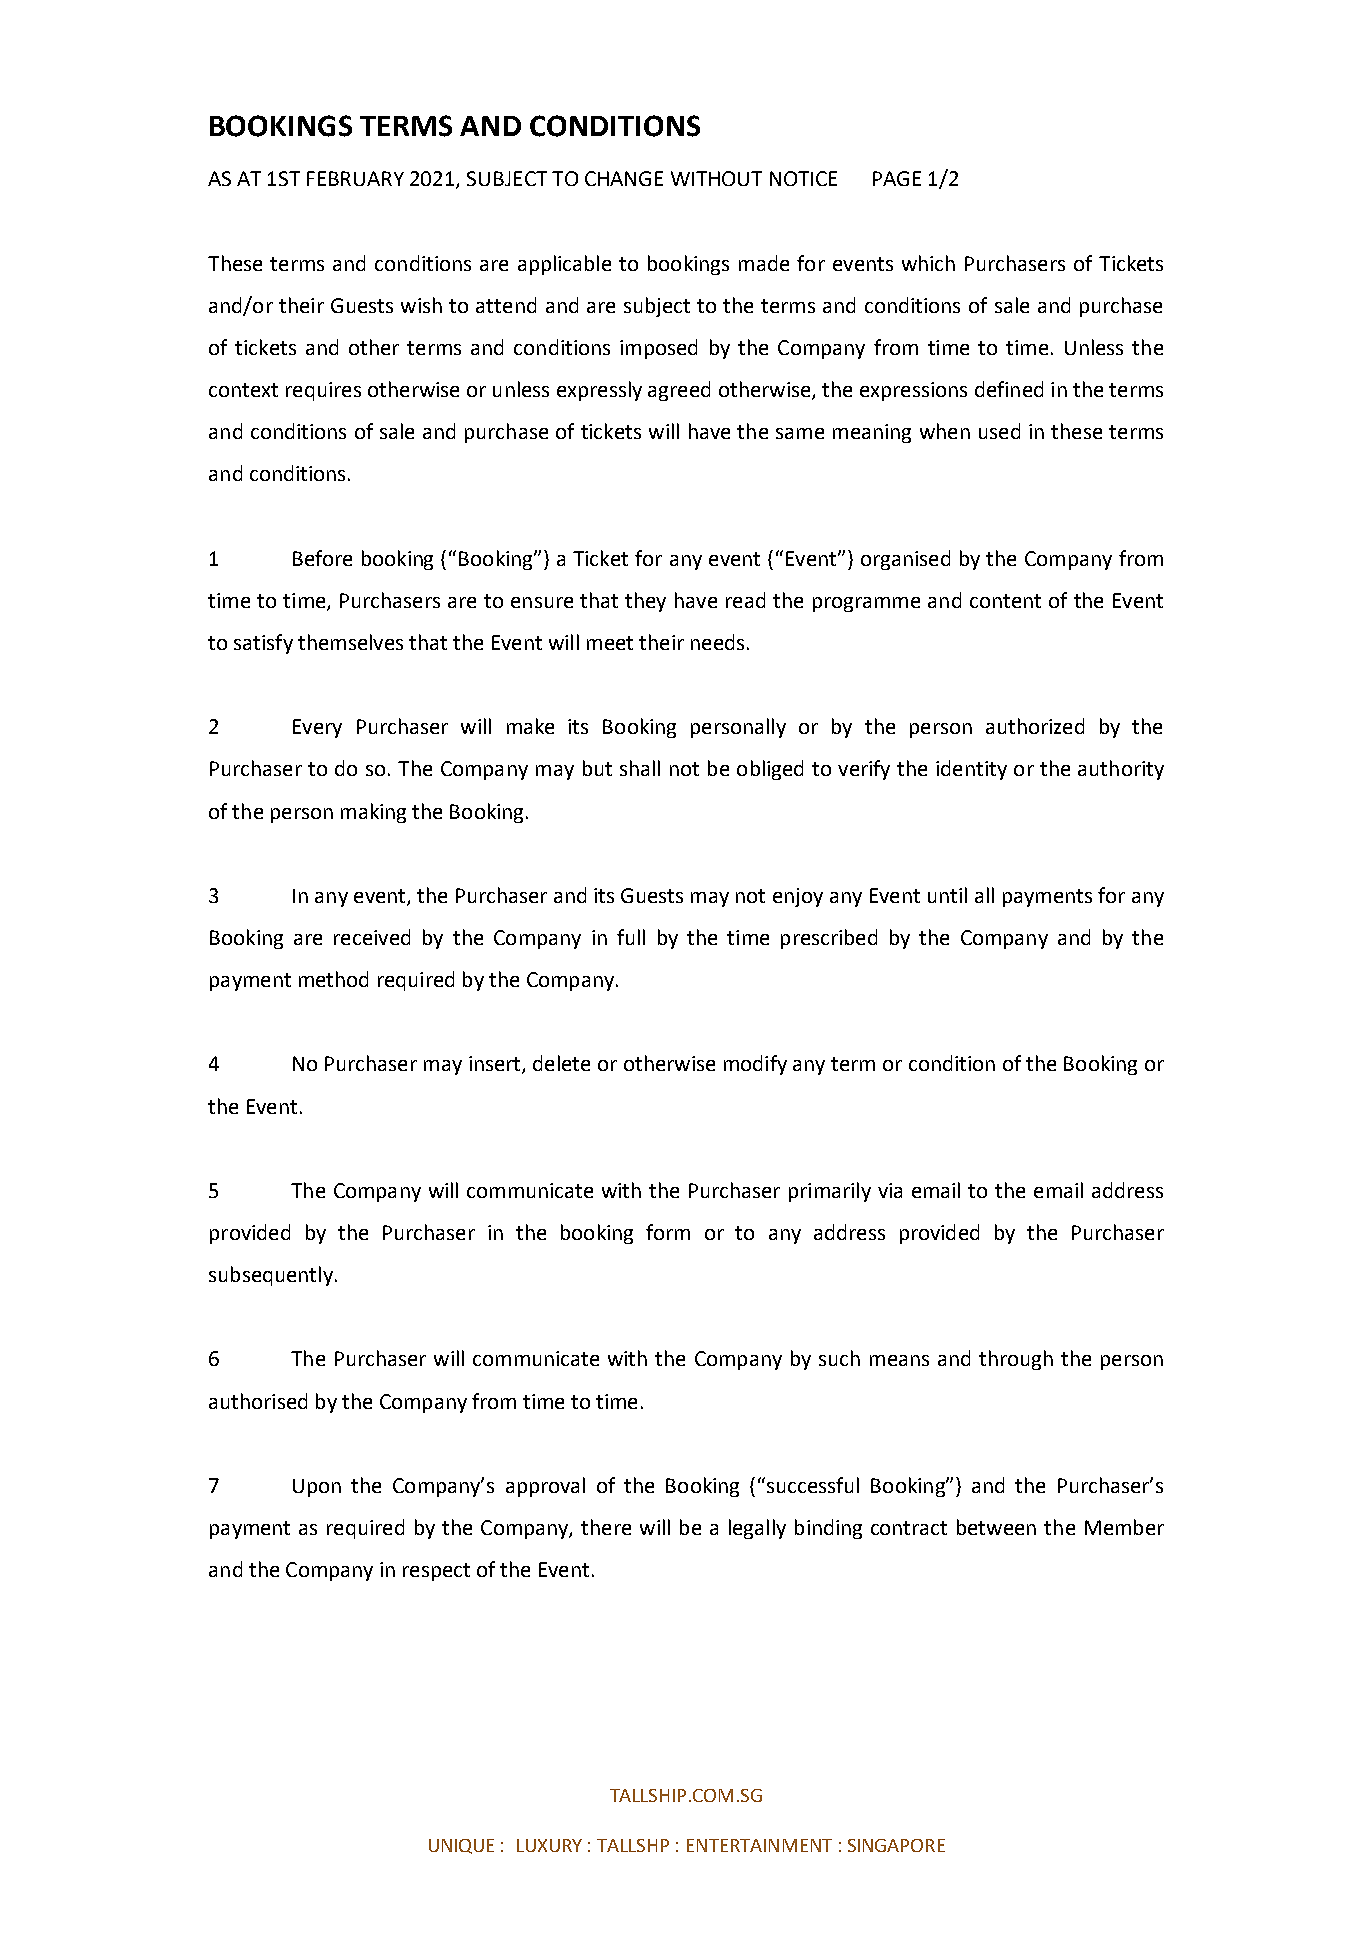 This screenshot has height=1938, width=1369. I want to click on which, so click(928, 263).
